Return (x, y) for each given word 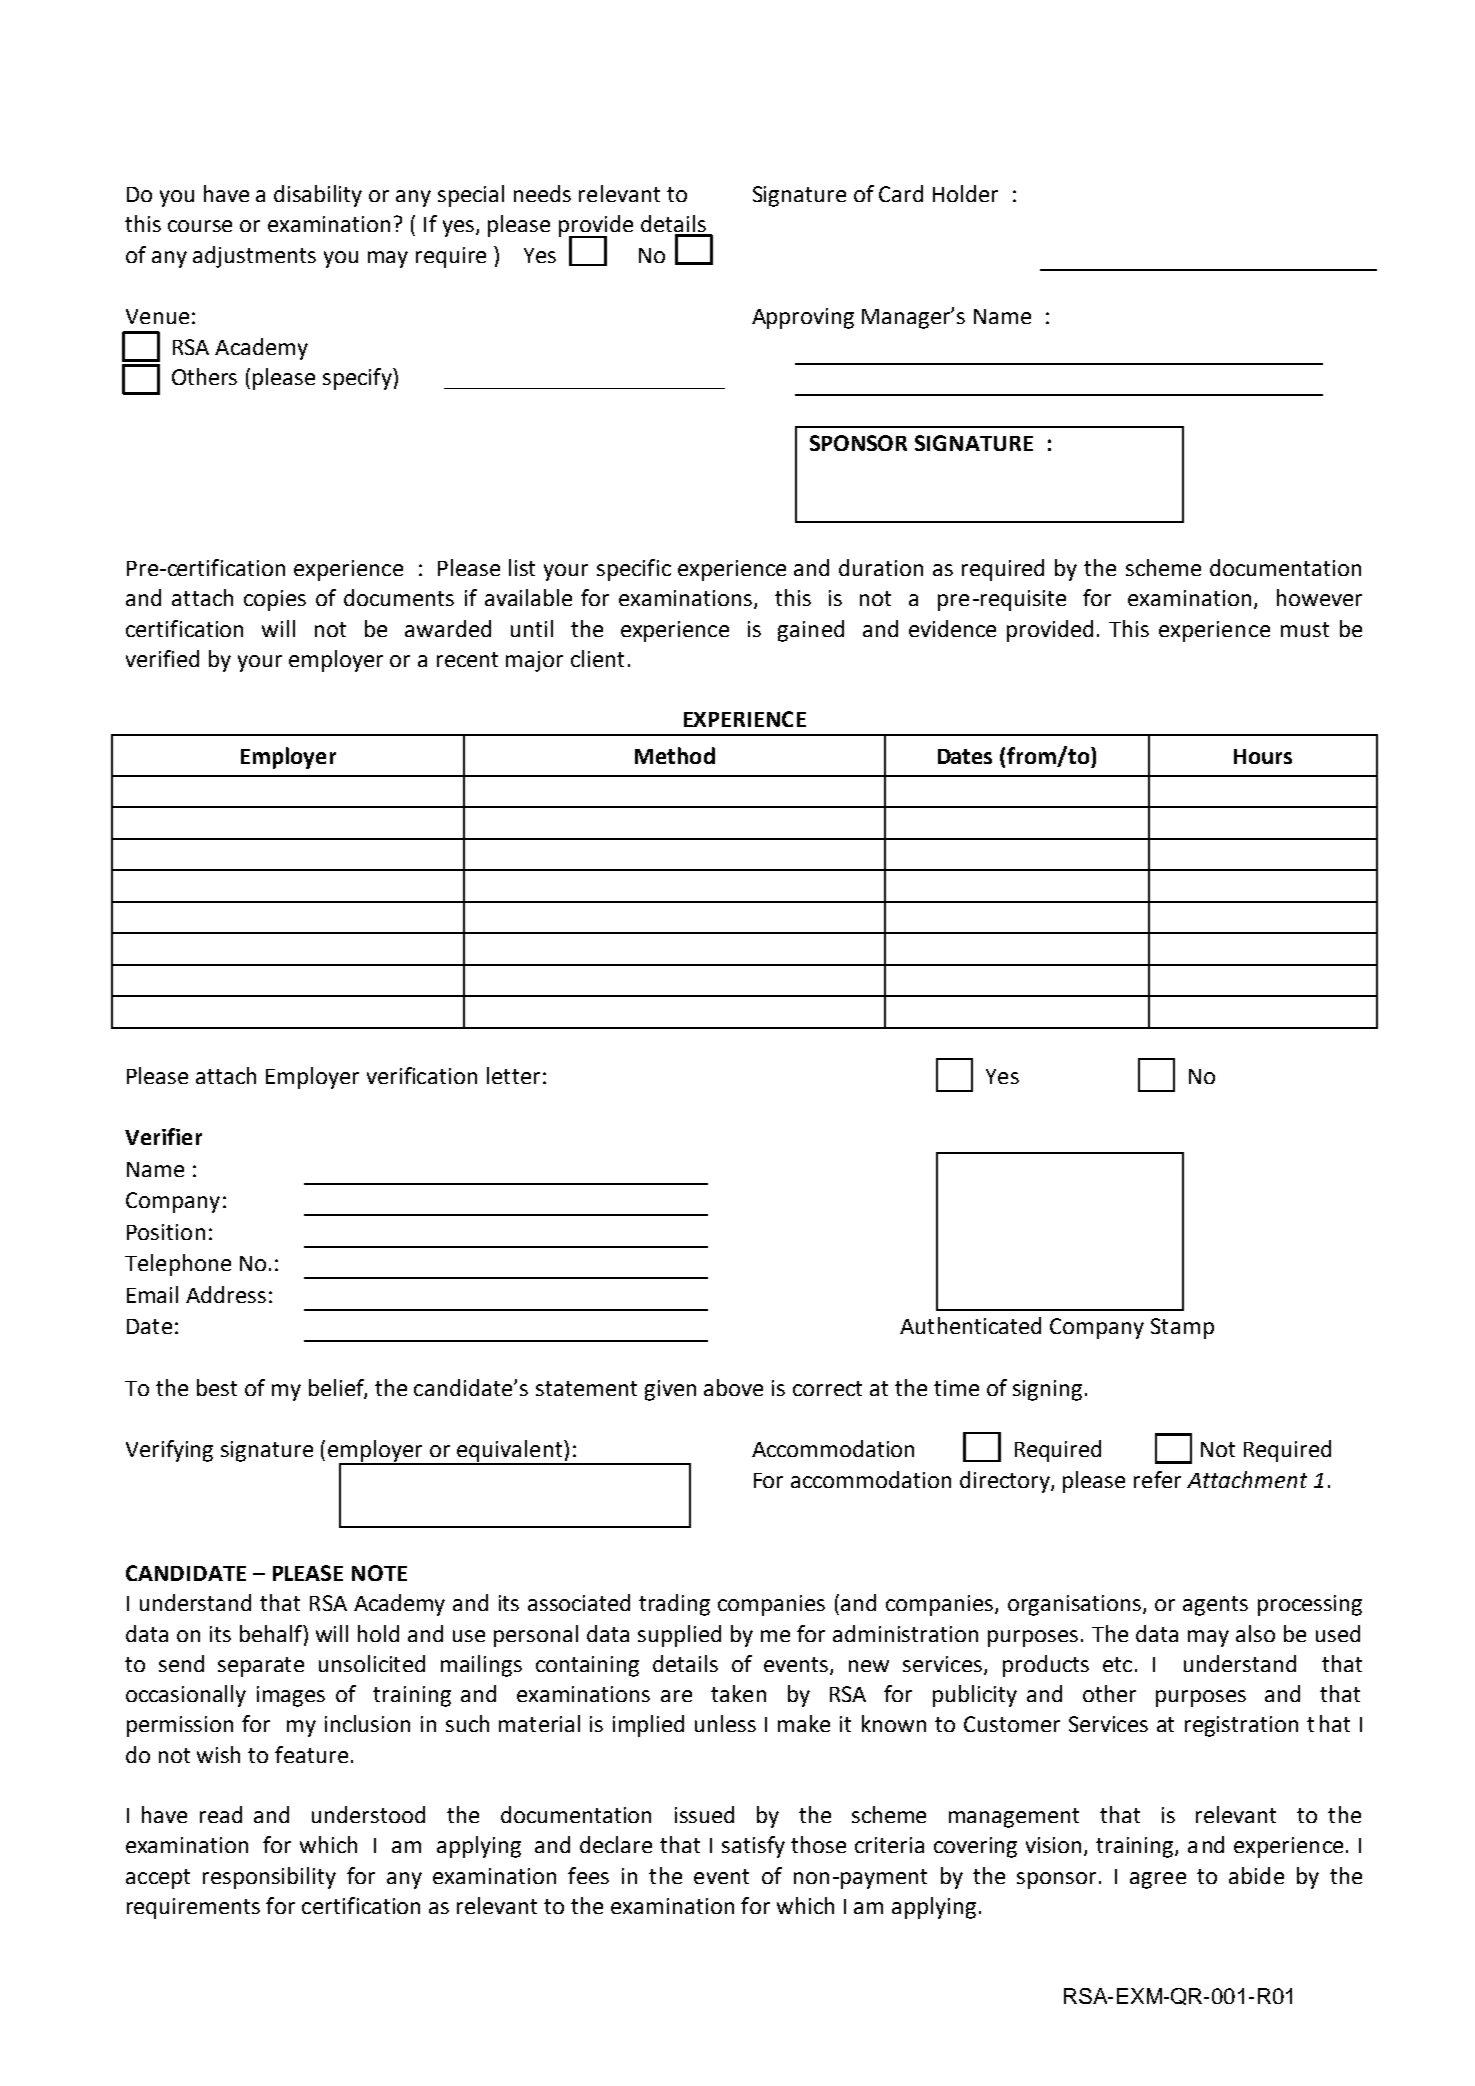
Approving (803, 318)
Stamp (1182, 1328)
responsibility (269, 1878)
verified (162, 658)
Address (226, 1294)
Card (901, 193)
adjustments (254, 257)
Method (675, 755)
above (733, 1387)
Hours (1263, 756)
